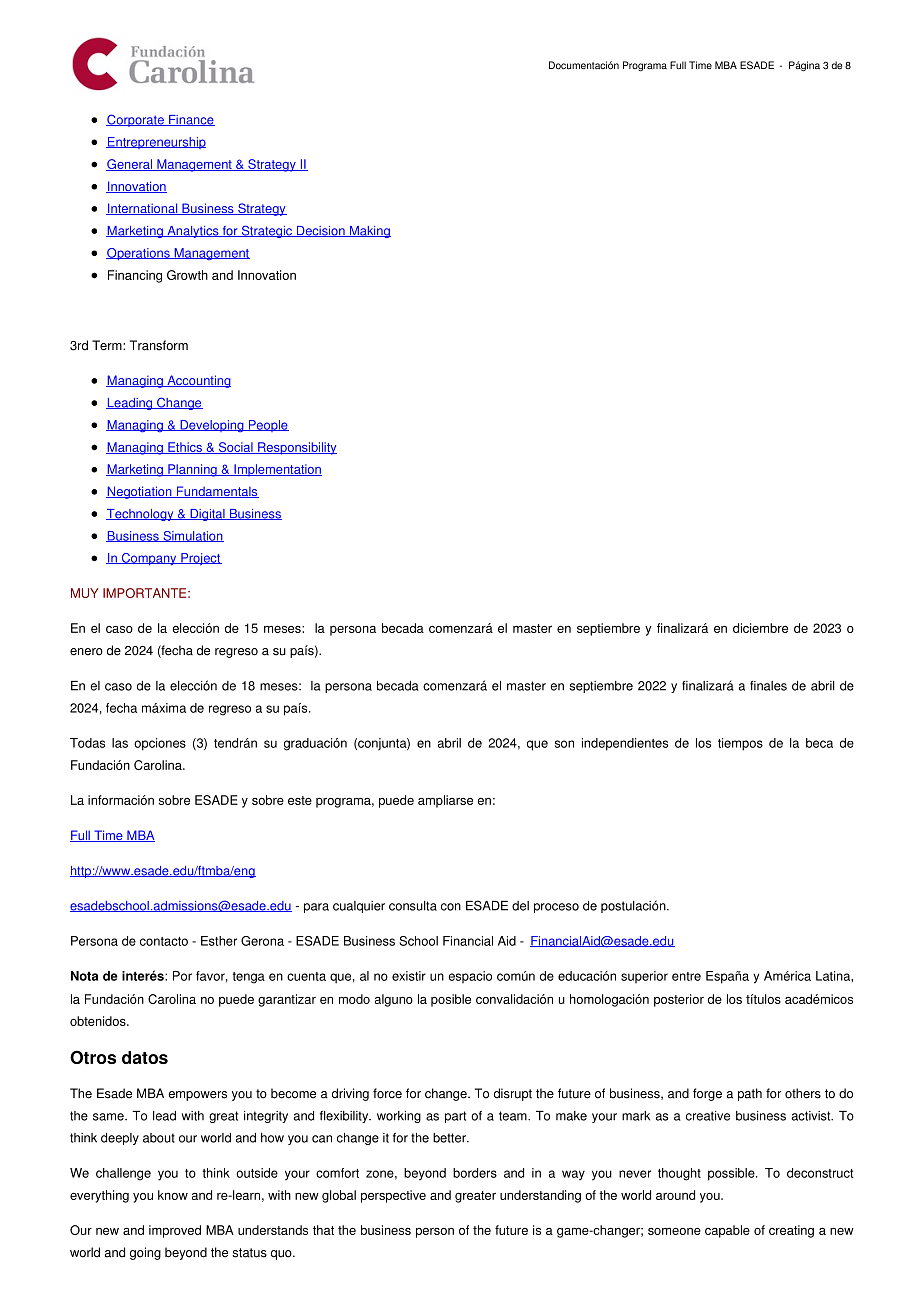  Describe the element at coordinates (185, 448) in the page. I see `Ethics` at that location.
